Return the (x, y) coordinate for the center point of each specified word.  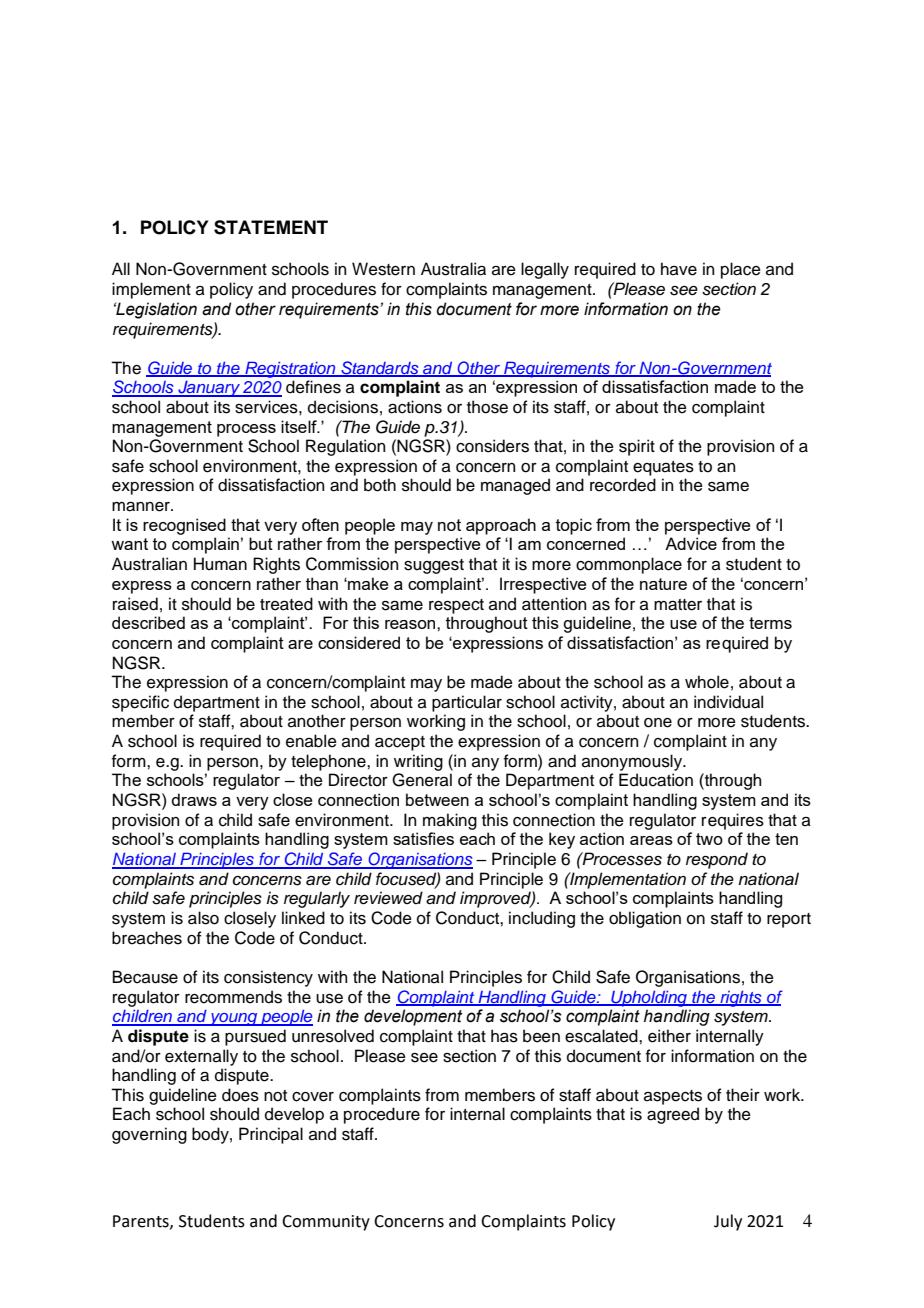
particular (467, 703)
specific (140, 703)
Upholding (649, 999)
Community (326, 1223)
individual (728, 702)
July (728, 1222)
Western (383, 269)
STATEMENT (271, 227)
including (542, 919)
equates (663, 468)
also (203, 918)
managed (515, 486)
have (679, 269)
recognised (184, 526)
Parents (142, 1222)
